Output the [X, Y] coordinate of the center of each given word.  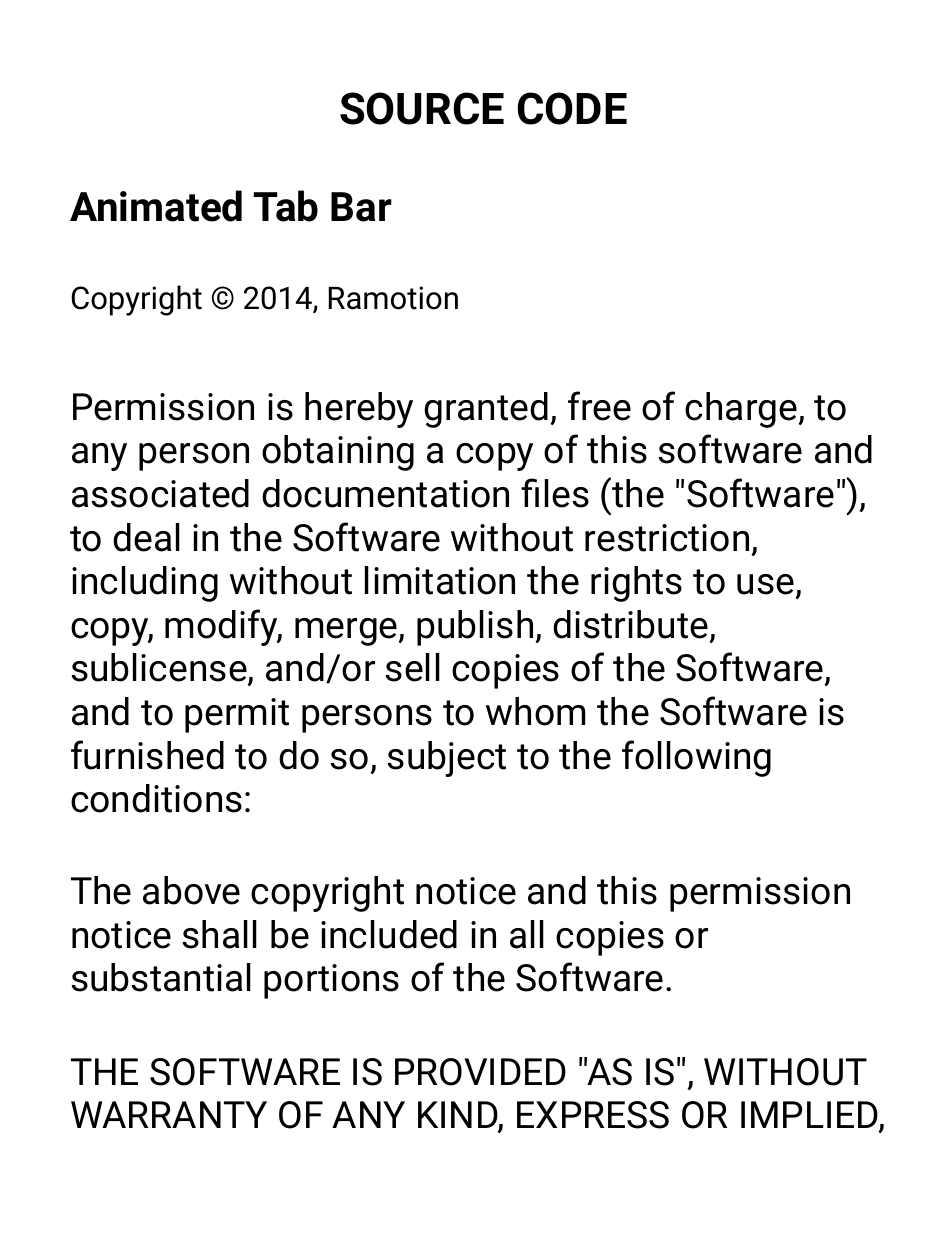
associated [160, 493]
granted [486, 410]
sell [412, 667]
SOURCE [422, 108]
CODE [572, 108]
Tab [285, 206]
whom [535, 711]
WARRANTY [169, 1114]
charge [741, 410]
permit [237, 715]
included [389, 934]
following [696, 758]
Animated [156, 206]
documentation [385, 493]
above [191, 890]
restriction [667, 538]
